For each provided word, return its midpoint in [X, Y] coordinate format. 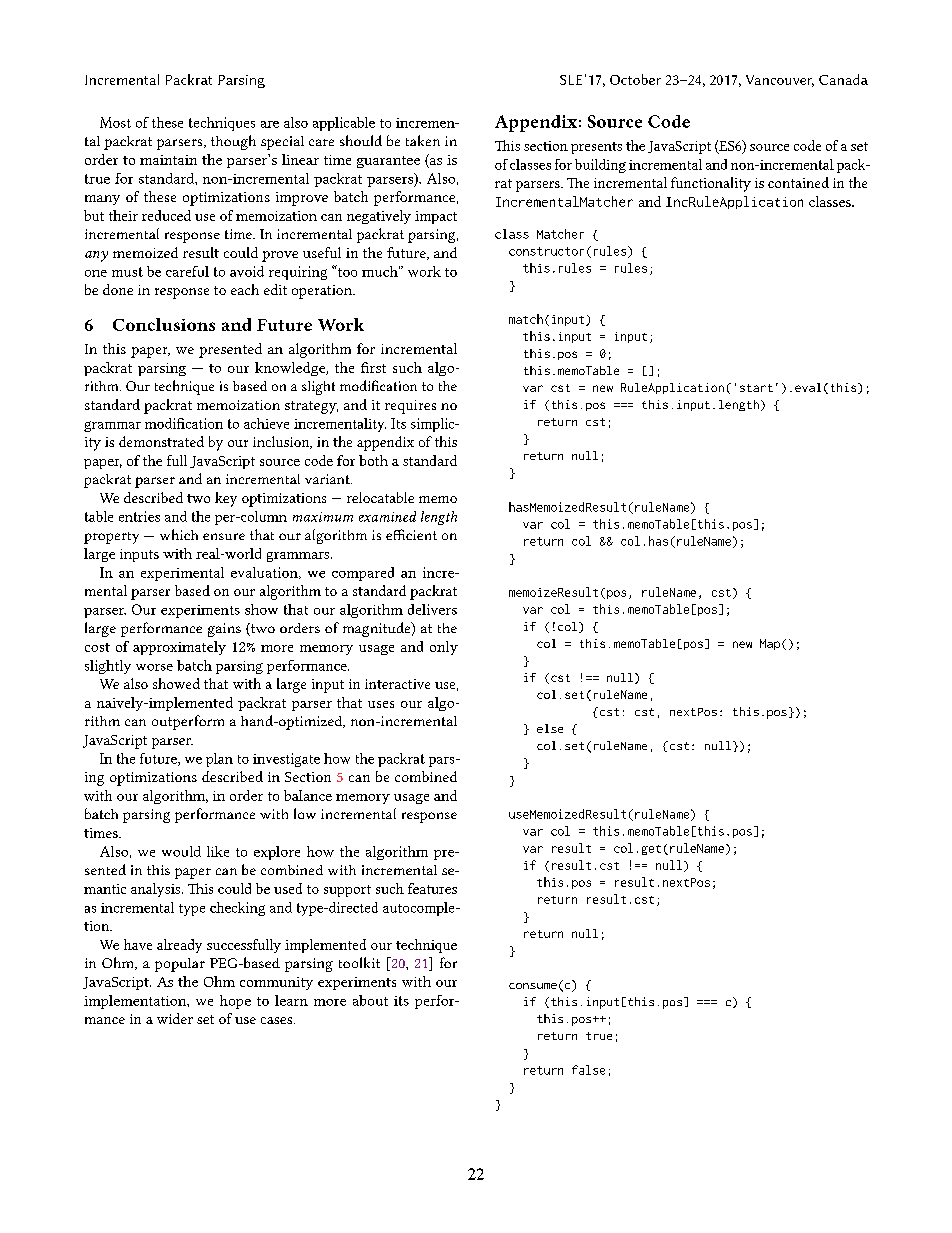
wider [175, 1018]
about [370, 1000]
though [233, 142]
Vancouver [780, 81]
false [588, 1070]
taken [423, 140]
